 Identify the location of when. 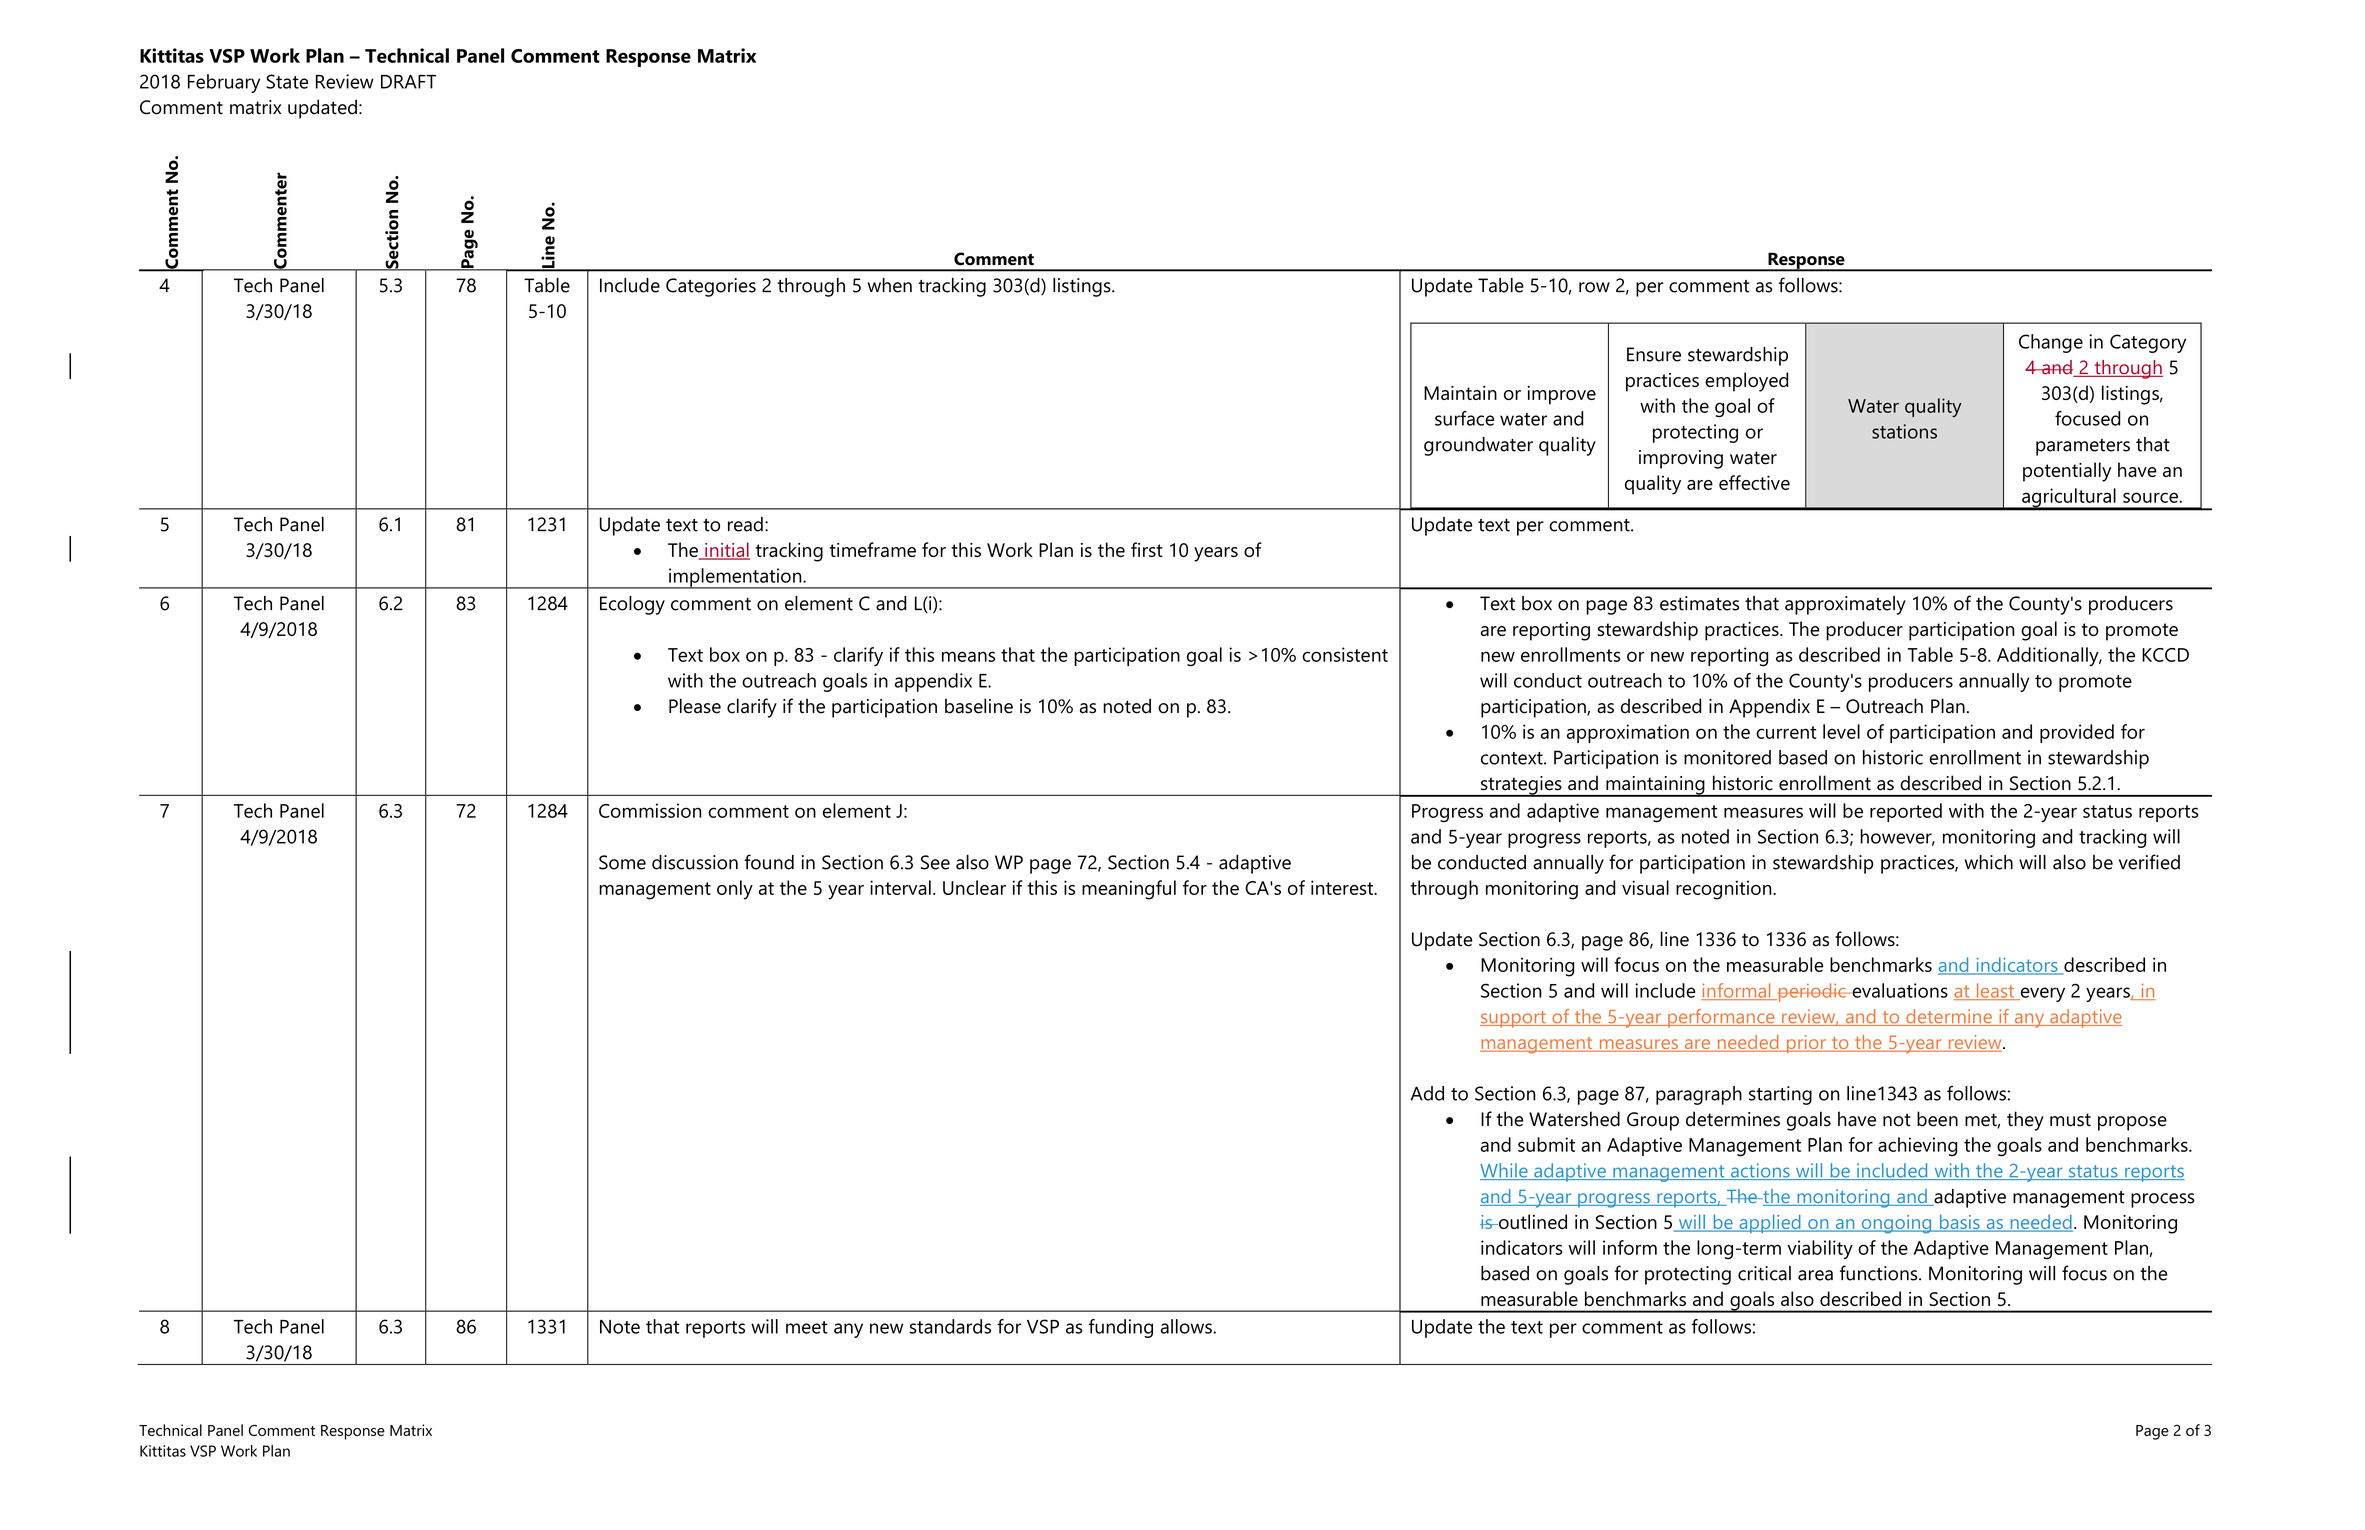
(890, 285).
